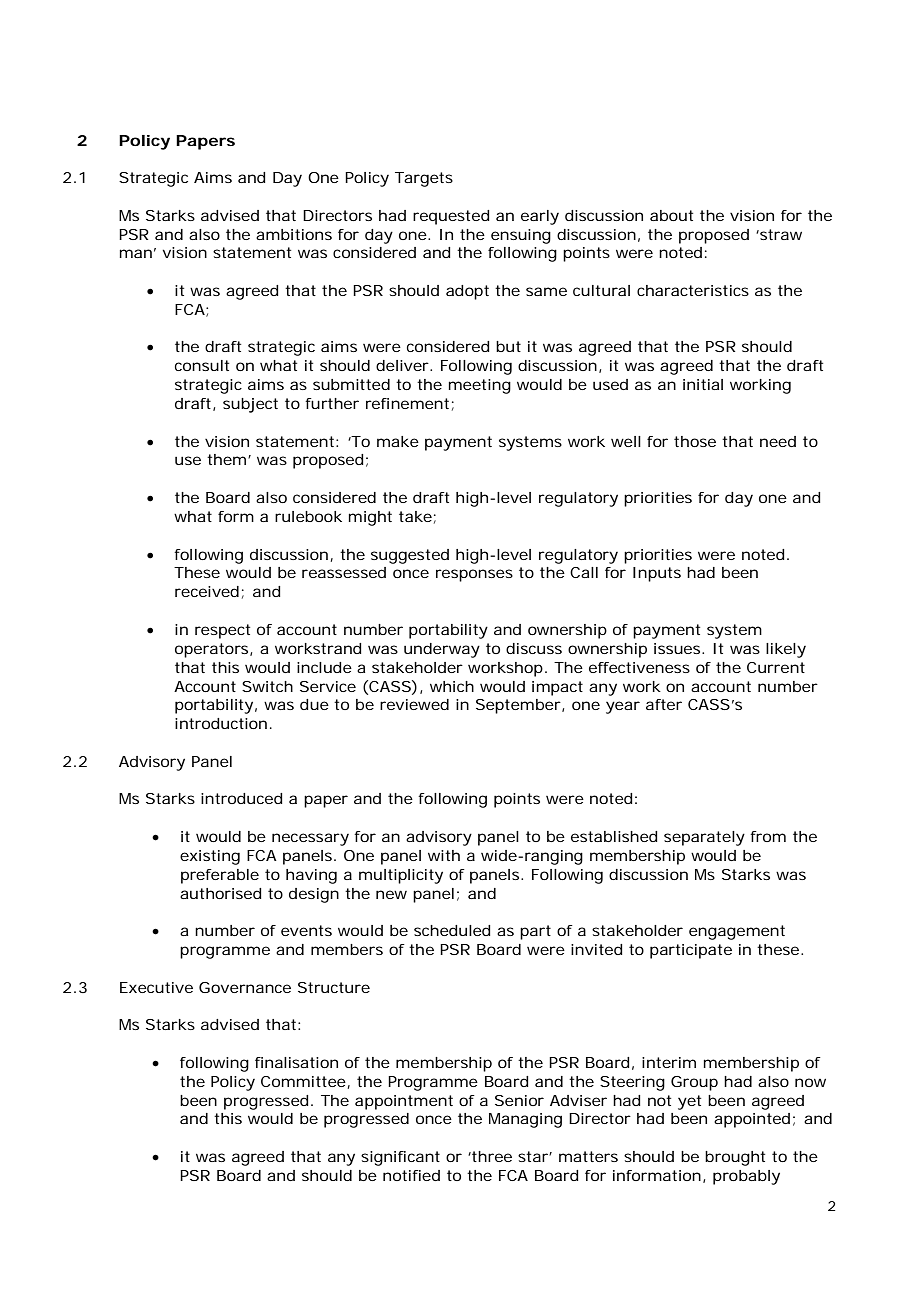  Describe the element at coordinates (398, 441) in the screenshot. I see `make` at that location.
